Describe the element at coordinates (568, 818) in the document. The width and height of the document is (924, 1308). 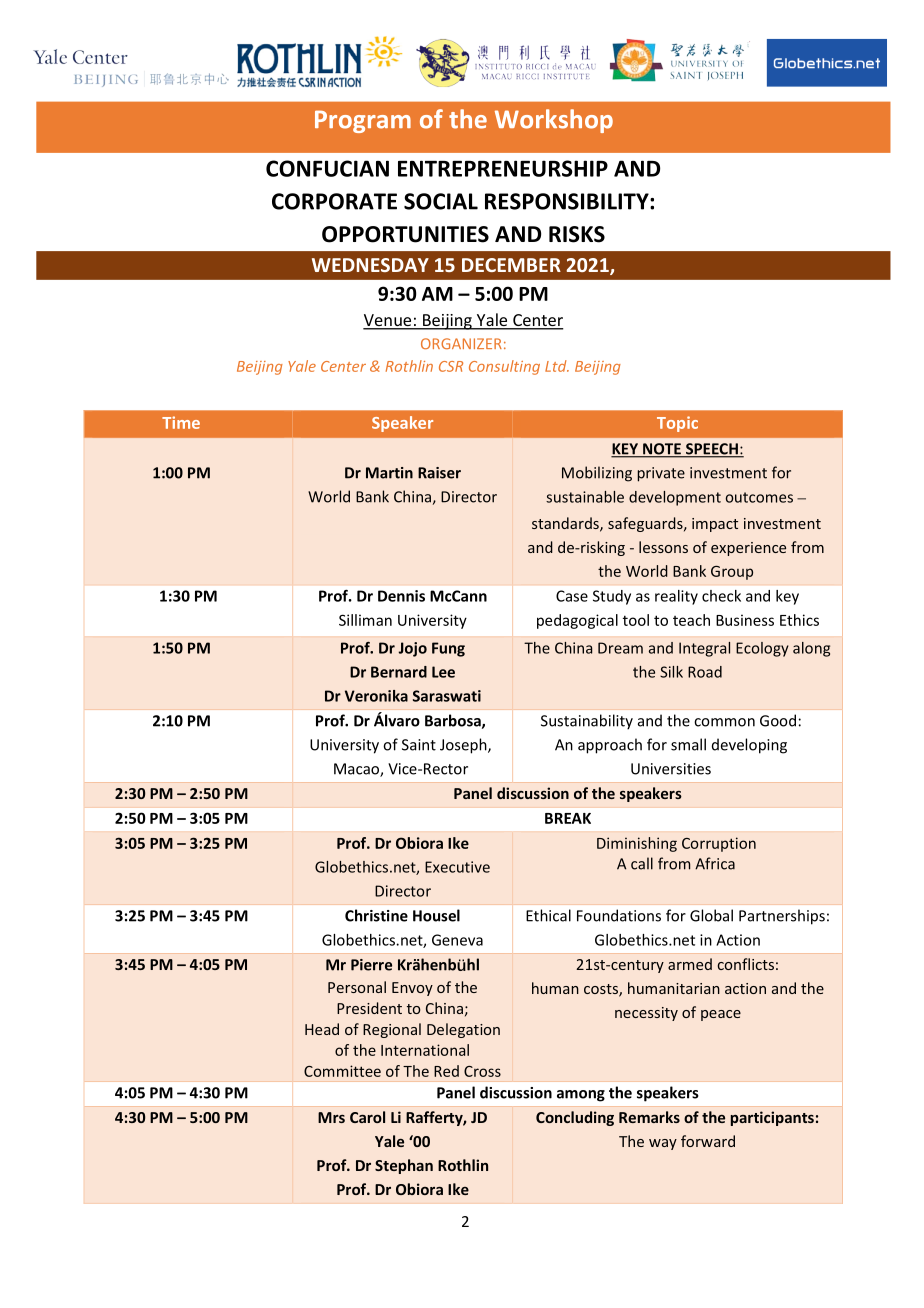
I see `BREAK` at that location.
